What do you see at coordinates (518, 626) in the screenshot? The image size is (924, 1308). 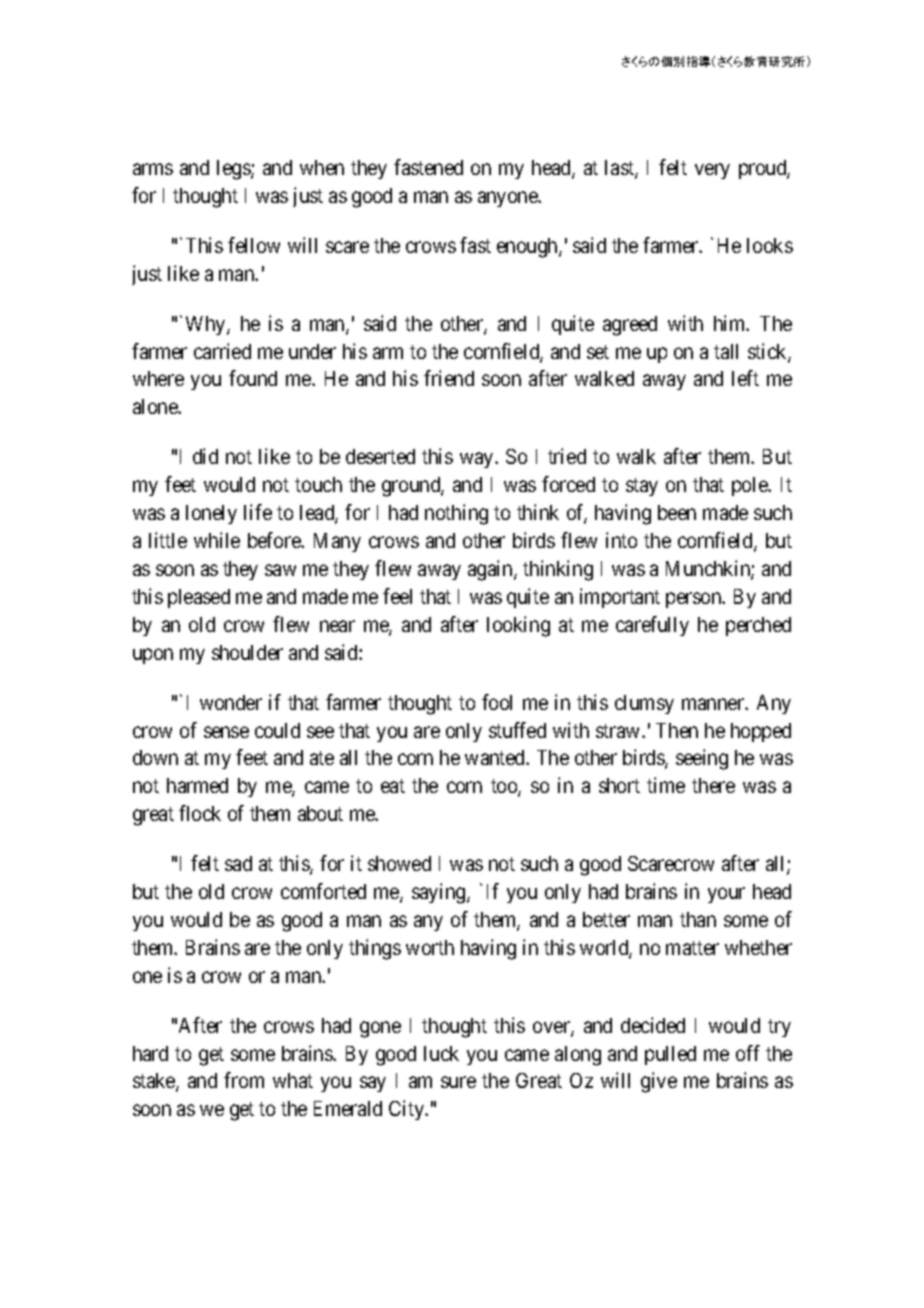 I see `looking` at bounding box center [518, 626].
